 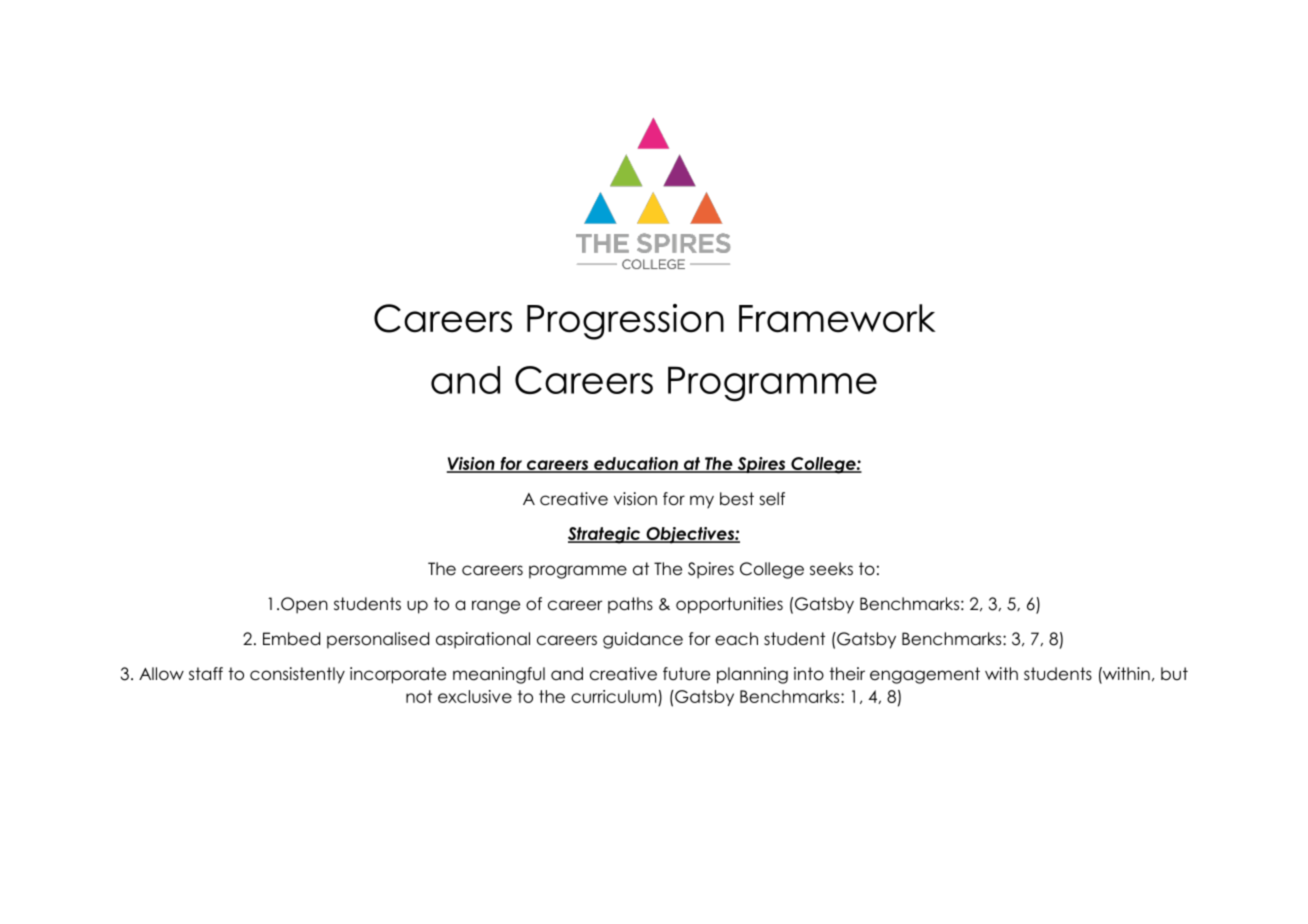 I want to click on range, so click(x=496, y=607).
